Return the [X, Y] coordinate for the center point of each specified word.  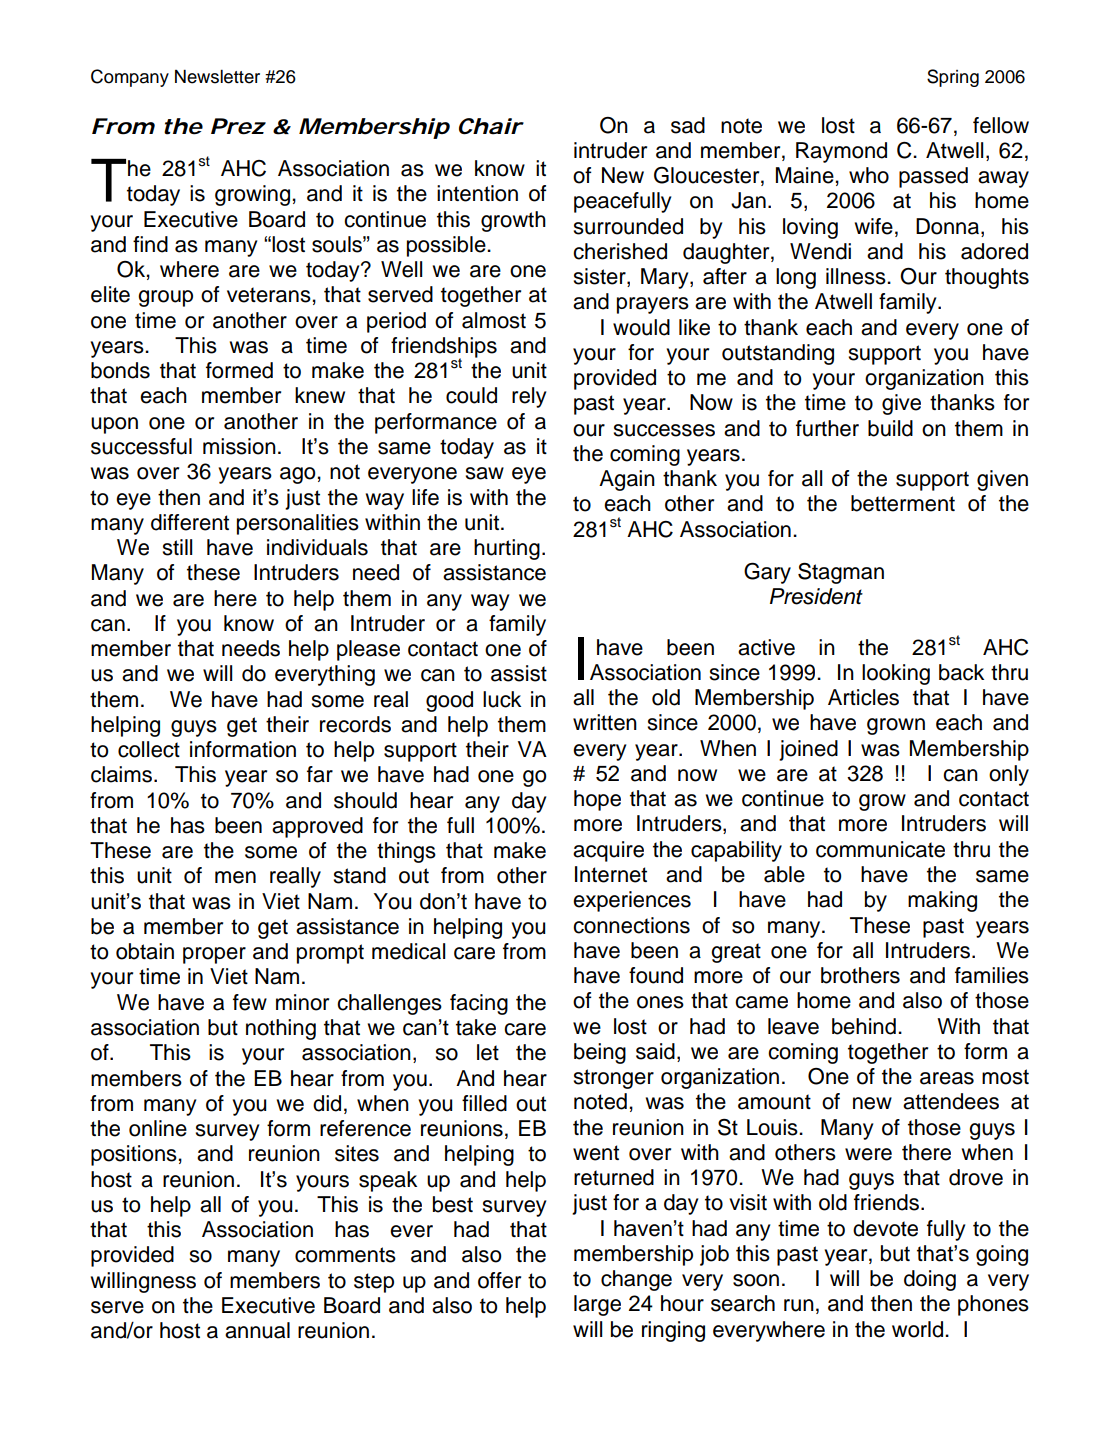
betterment [903, 503]
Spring [953, 78]
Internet [611, 874]
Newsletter [217, 77]
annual [257, 1330]
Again [627, 480]
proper [214, 955]
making [942, 901]
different [190, 522]
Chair [490, 126]
